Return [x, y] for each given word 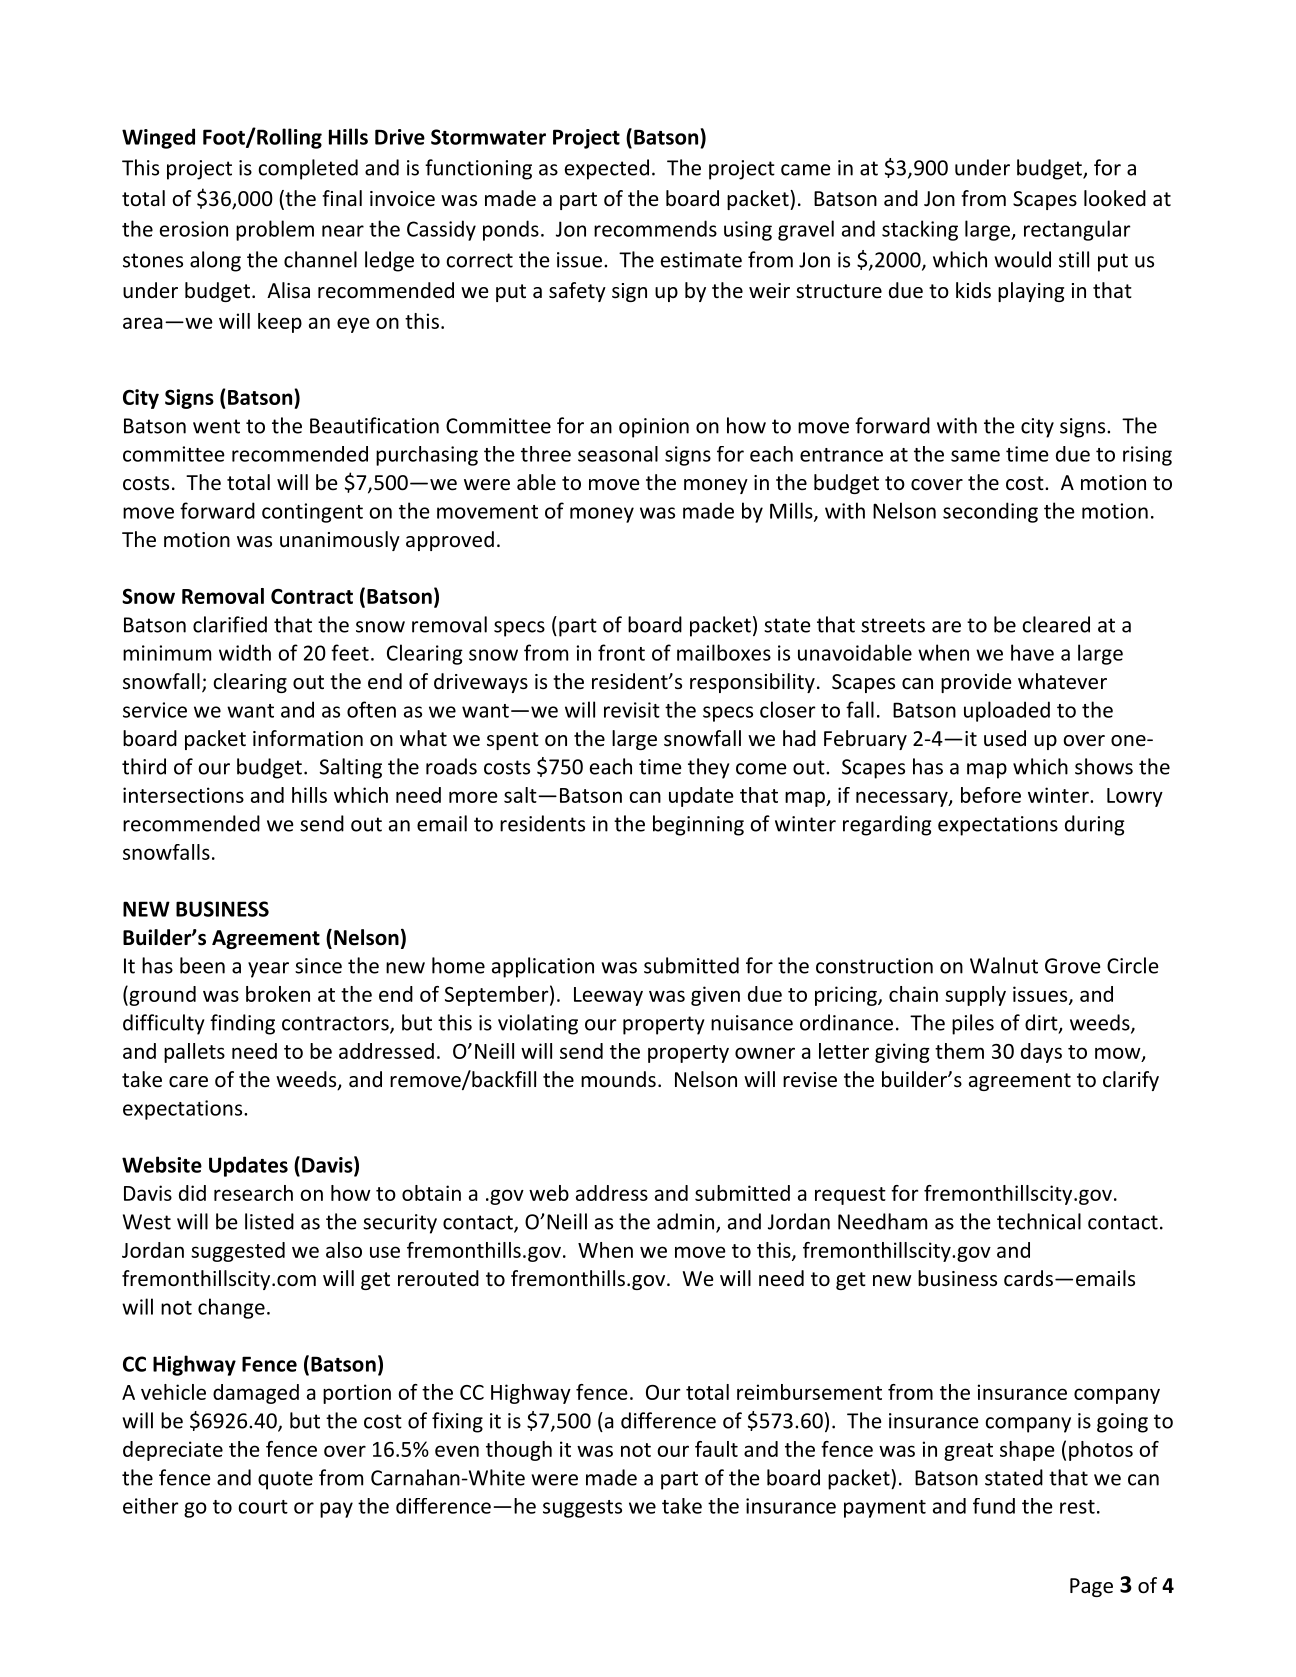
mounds [618, 1079]
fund [994, 1506]
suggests [582, 1509]
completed [308, 169]
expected [607, 169]
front [621, 652]
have [1032, 652]
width [245, 652]
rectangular [1077, 230]
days [1041, 1053]
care [188, 1082]
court [263, 1507]
